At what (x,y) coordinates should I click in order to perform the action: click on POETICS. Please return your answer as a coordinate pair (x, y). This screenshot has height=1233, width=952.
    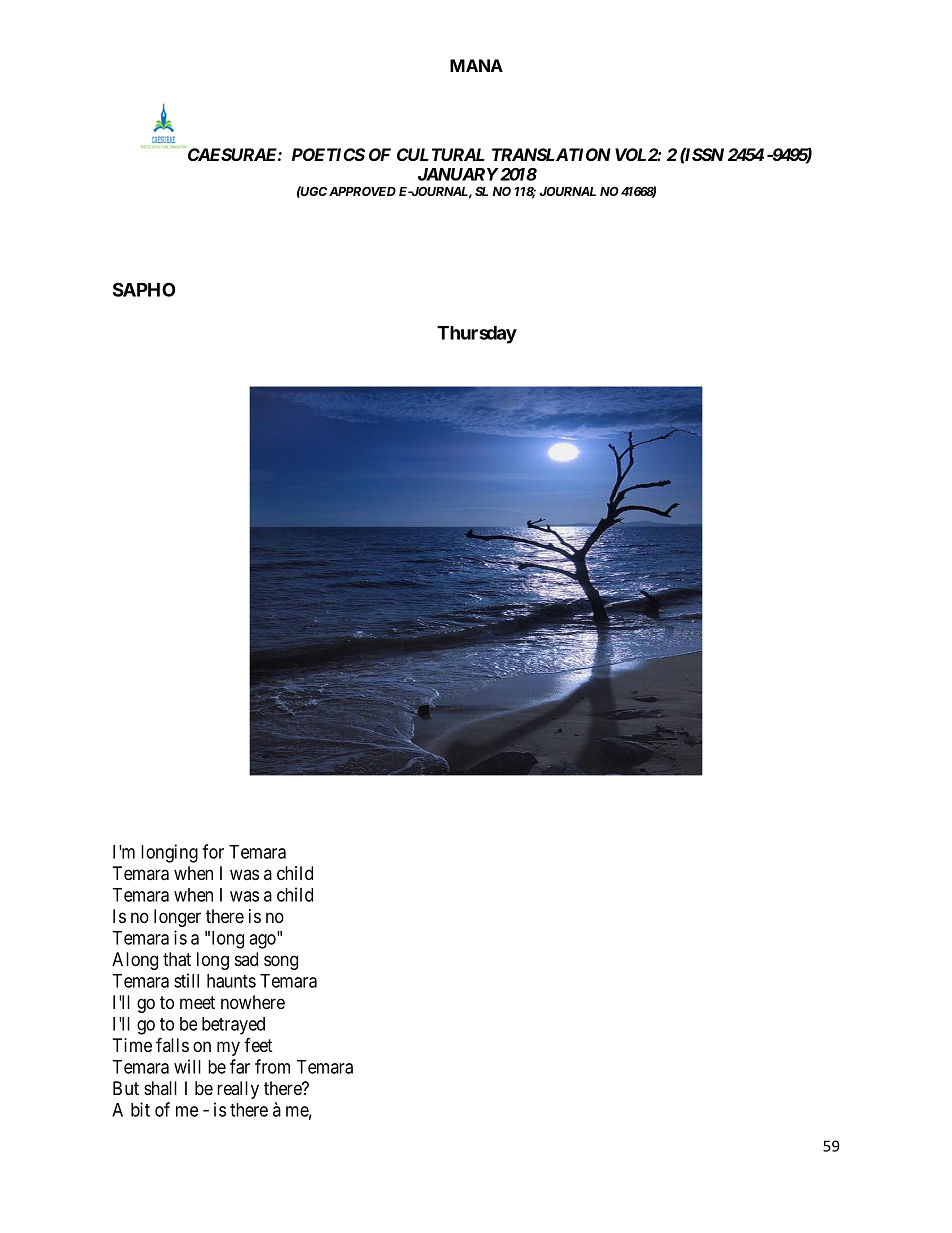
    Looking at the image, I should click on (328, 154).
